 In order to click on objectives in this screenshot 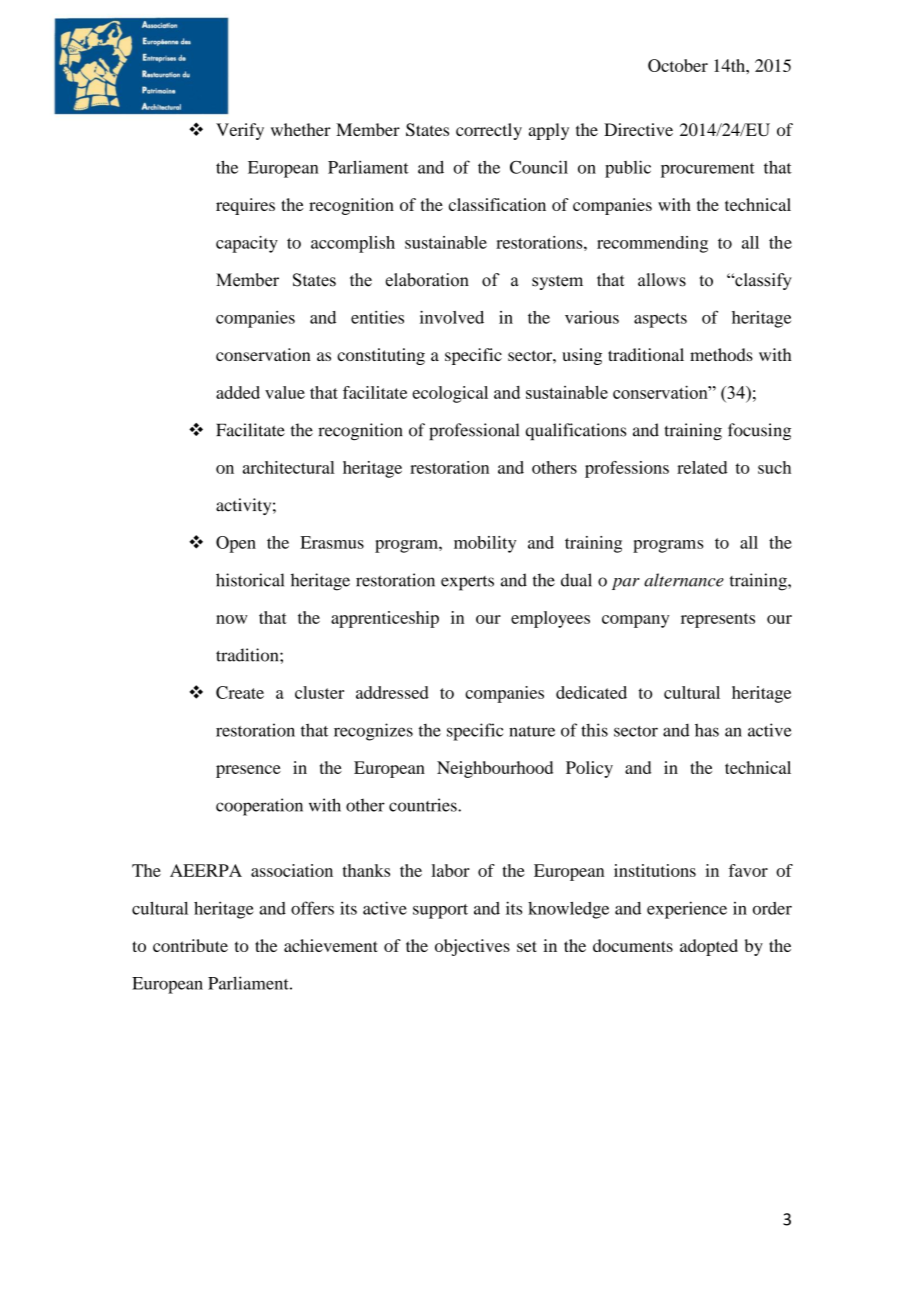, I will do `click(472, 947)`.
